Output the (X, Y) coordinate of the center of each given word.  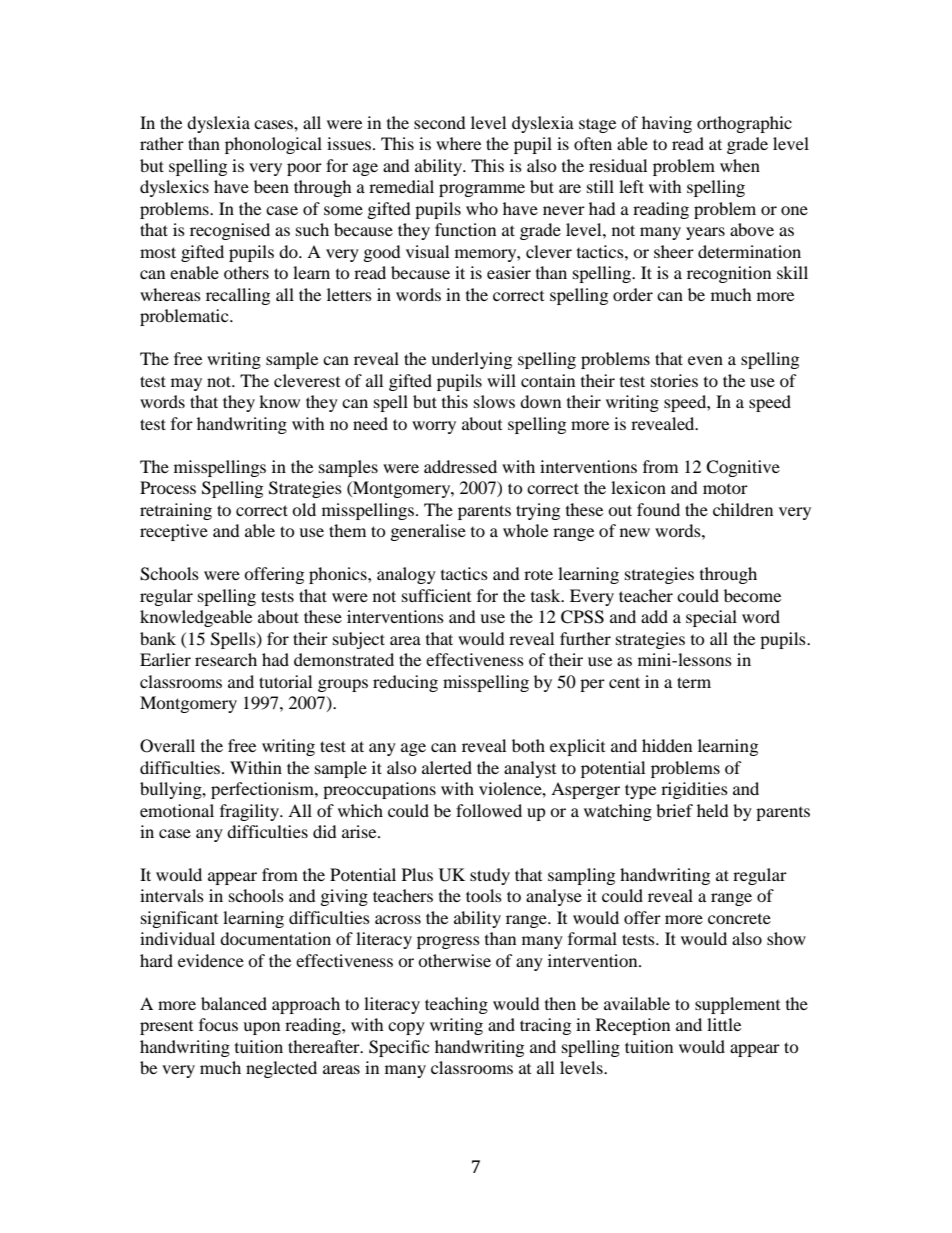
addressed (460, 466)
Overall (167, 746)
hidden (667, 745)
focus (218, 1024)
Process (168, 487)
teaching (456, 1005)
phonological (273, 145)
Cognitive (743, 468)
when (740, 165)
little (724, 1024)
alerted (447, 767)
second (440, 122)
